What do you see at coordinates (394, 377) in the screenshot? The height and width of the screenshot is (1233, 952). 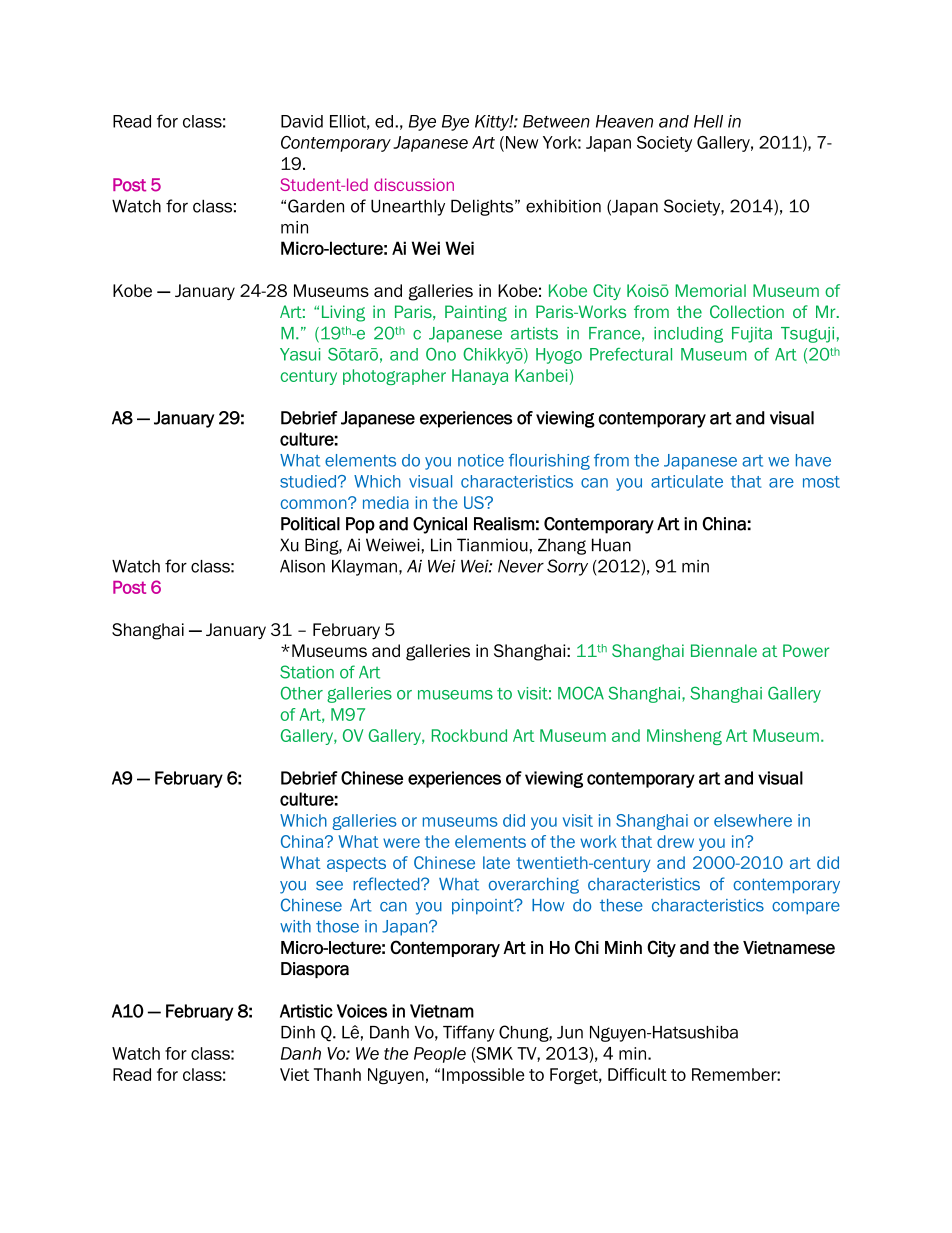 I see `photographer` at bounding box center [394, 377].
